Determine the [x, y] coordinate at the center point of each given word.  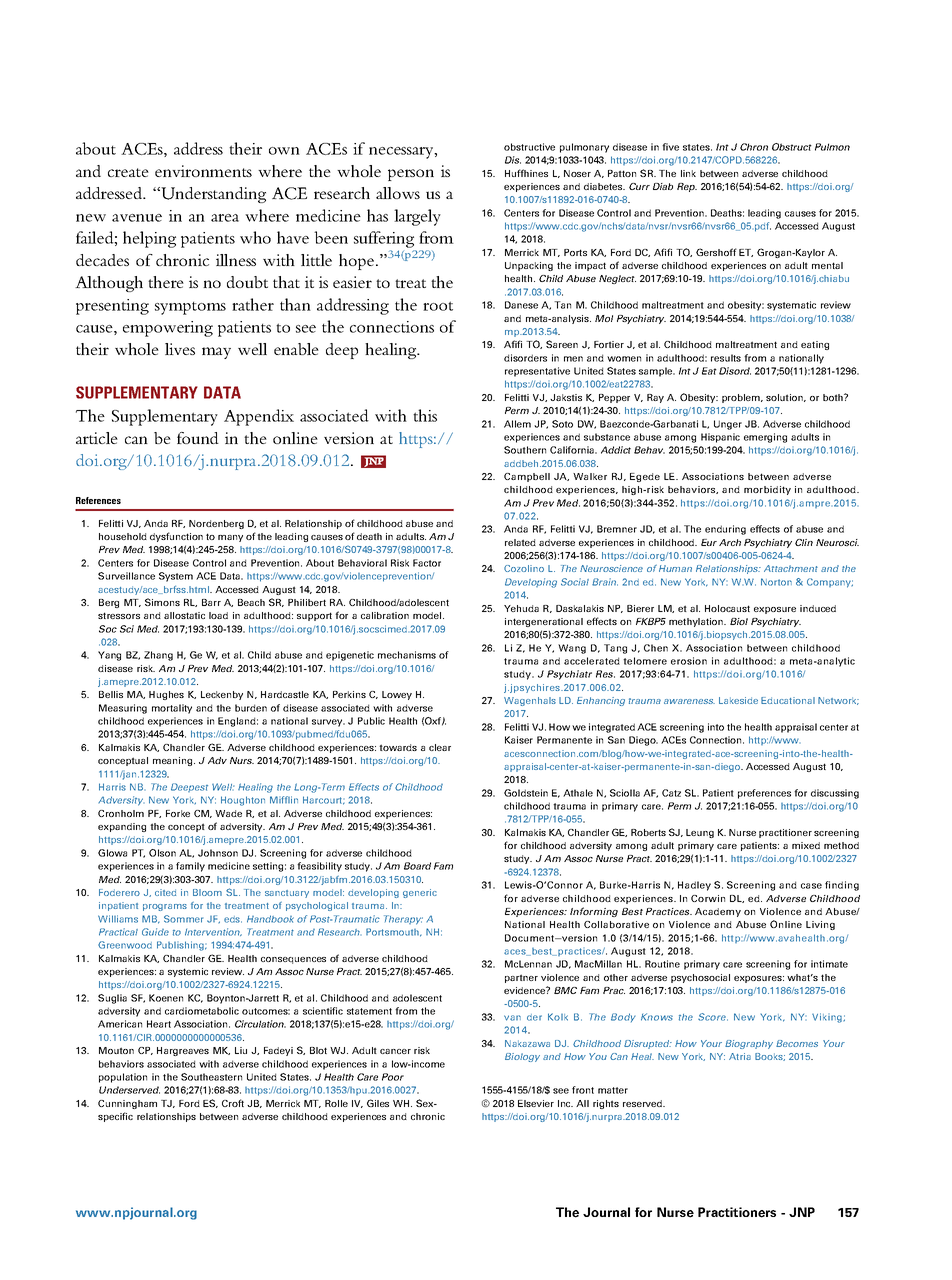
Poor [393, 1077]
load [218, 615]
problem [742, 398]
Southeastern [211, 1077]
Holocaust [727, 608]
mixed [806, 845]
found [198, 438]
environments [203, 171]
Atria [740, 1056]
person [411, 175]
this [425, 415]
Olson [162, 853]
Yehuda [521, 608]
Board [417, 866]
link [688, 173]
